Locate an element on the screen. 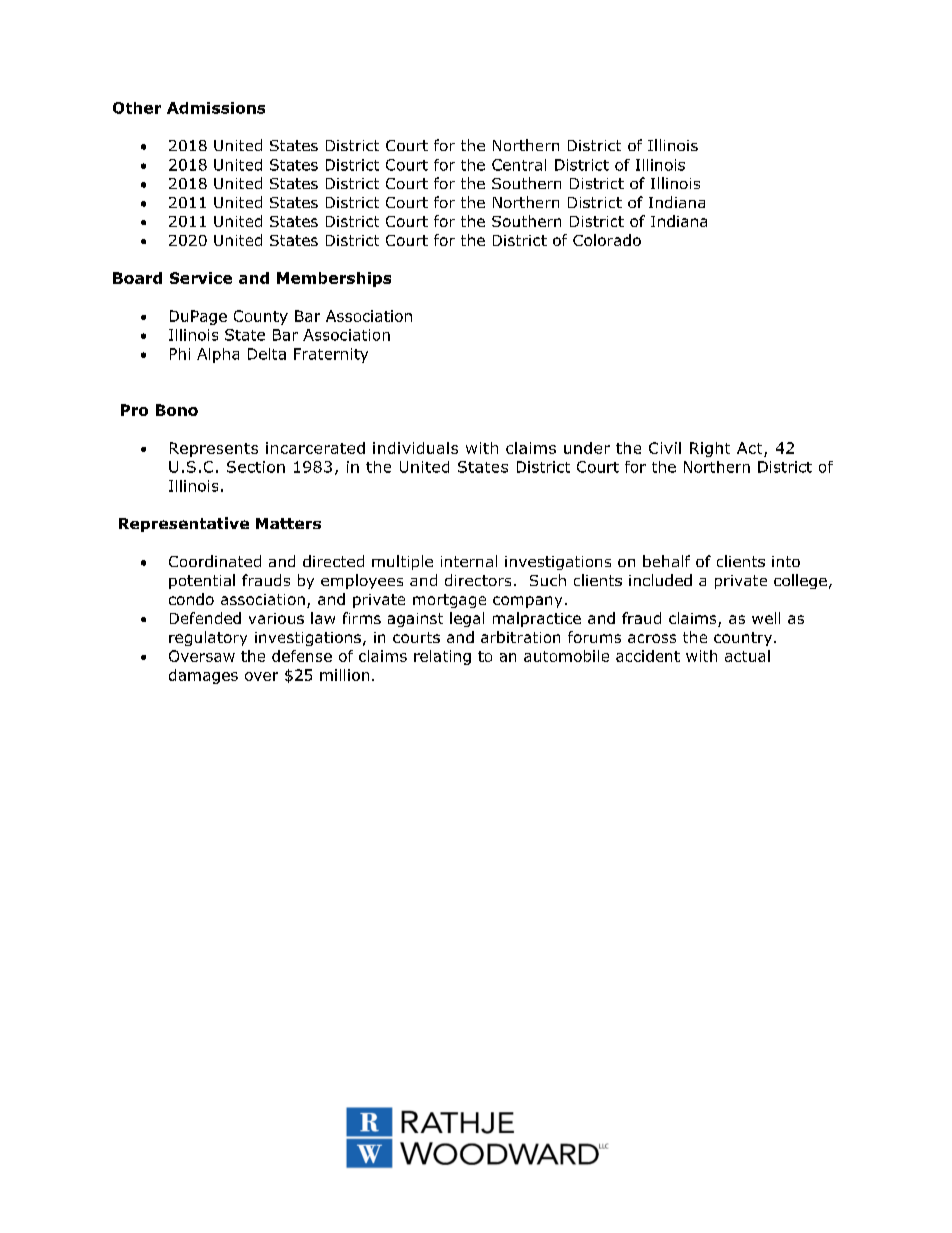 This screenshot has width=952, height=1233. relating is located at coordinates (442, 657).
